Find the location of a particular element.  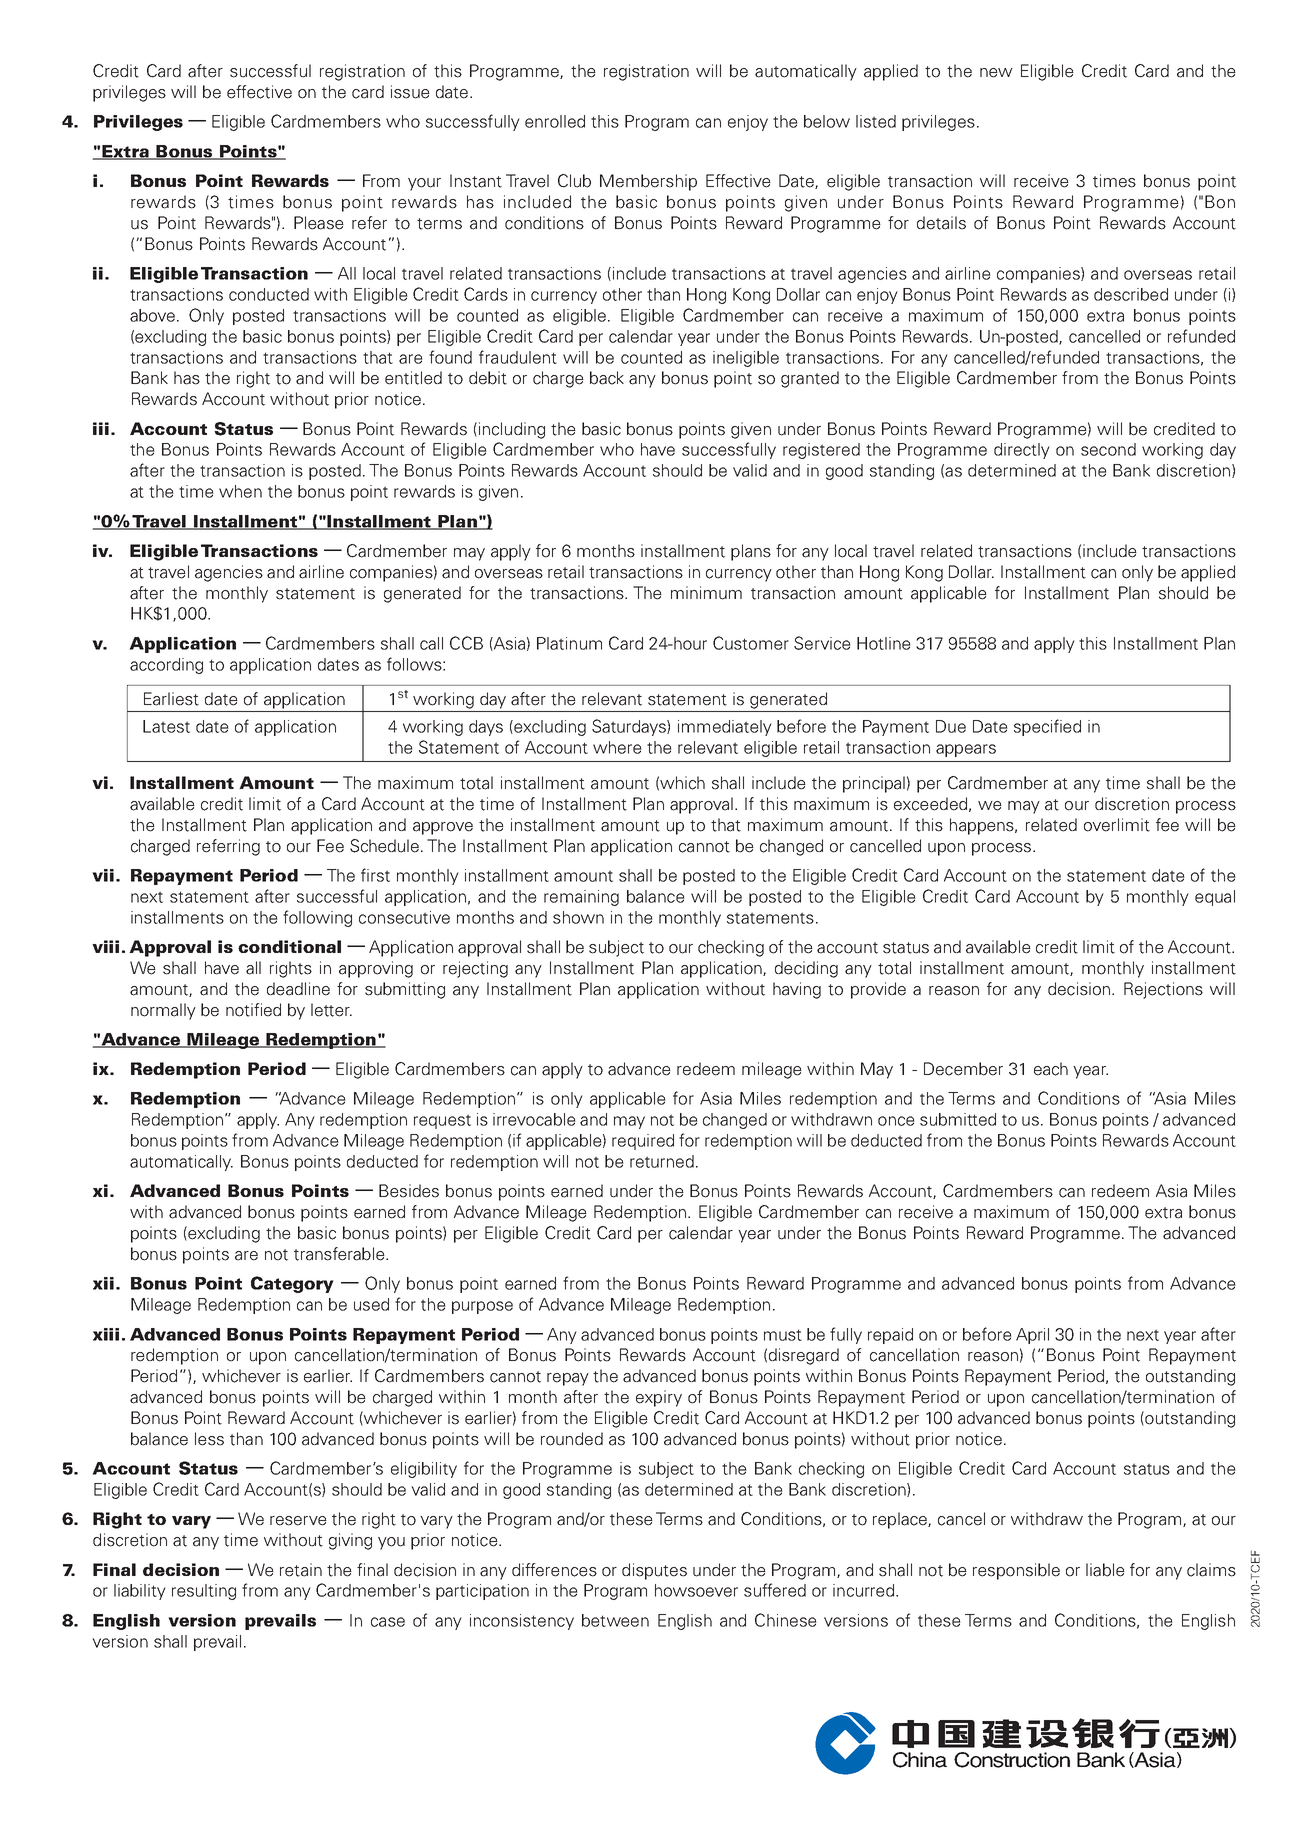

remaining is located at coordinates (581, 898).
